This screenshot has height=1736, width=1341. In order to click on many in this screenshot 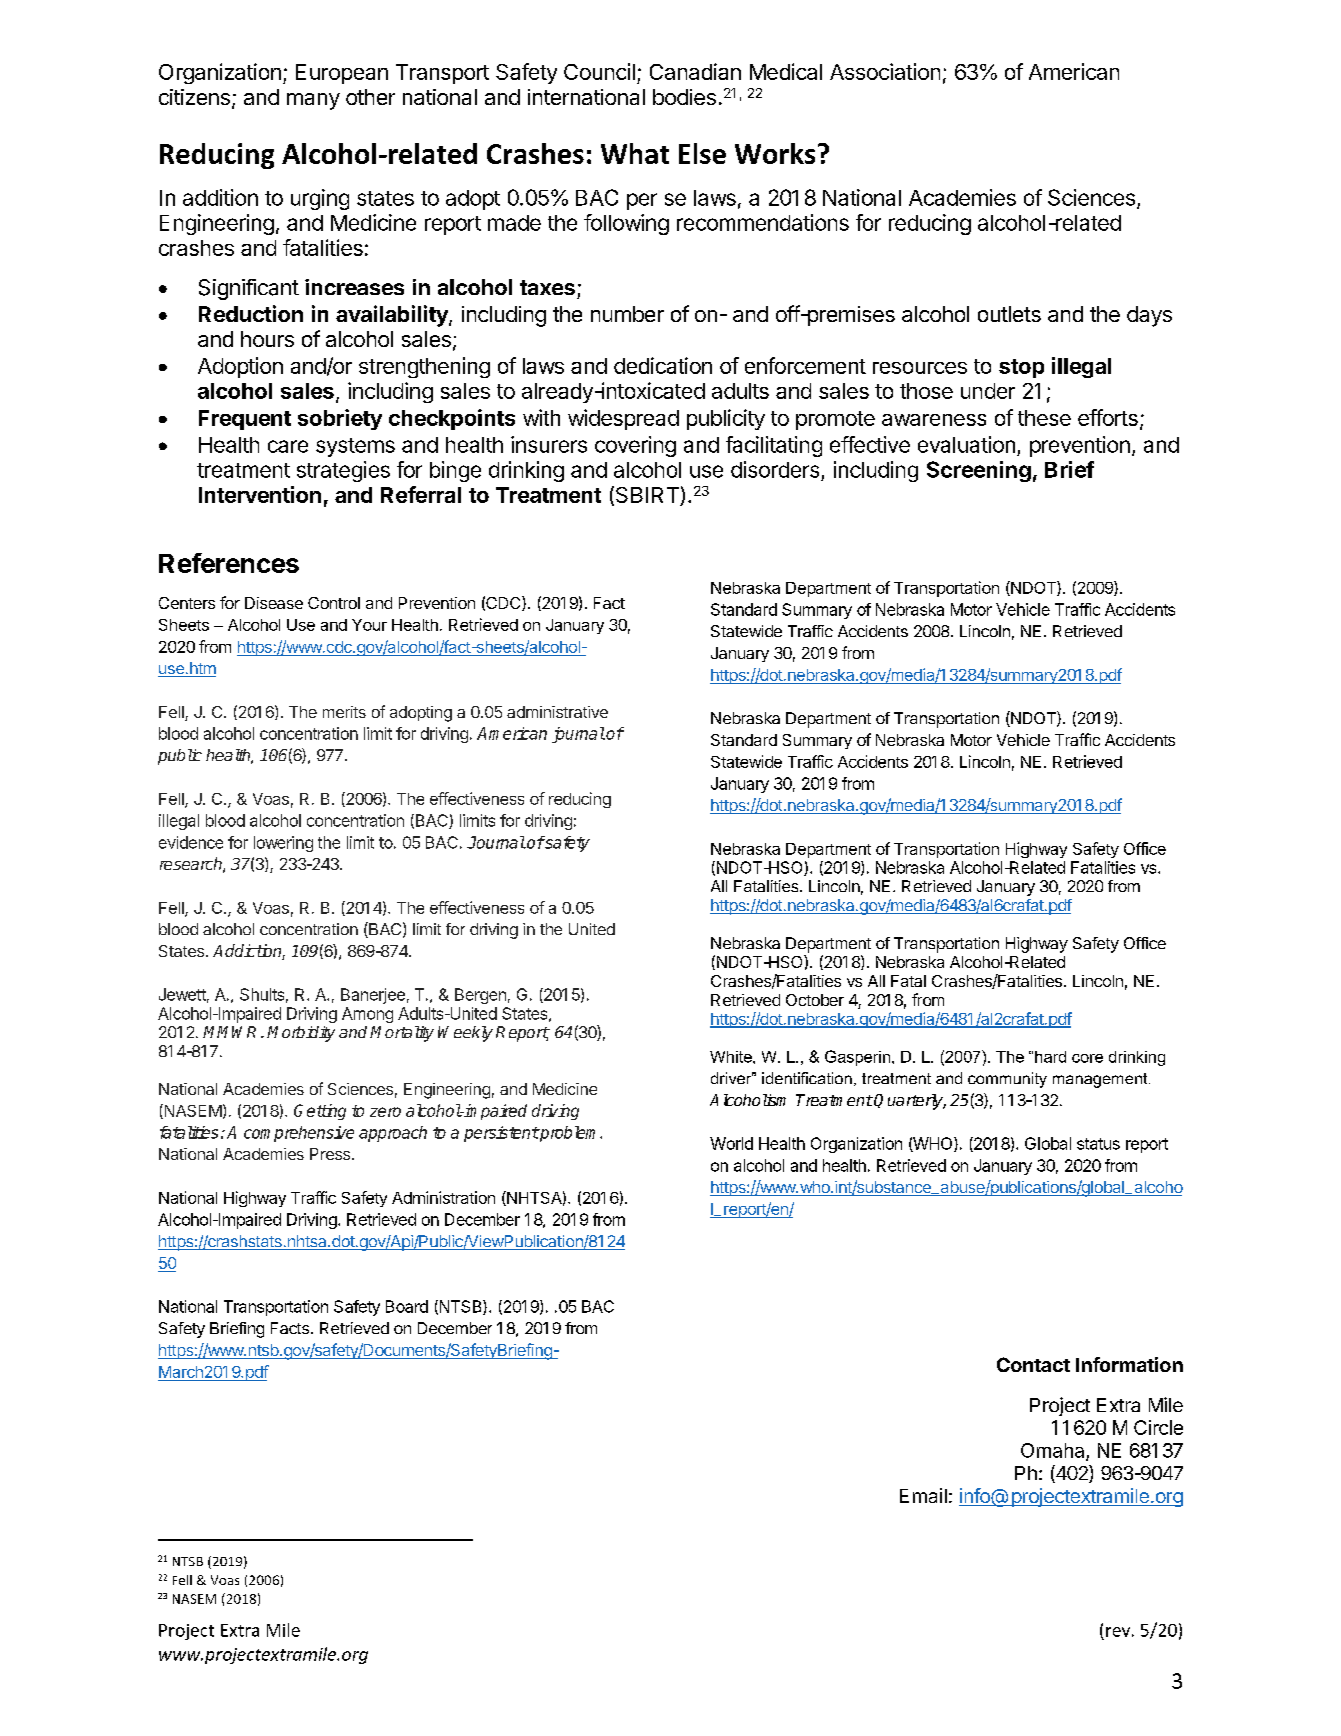, I will do `click(313, 101)`.
